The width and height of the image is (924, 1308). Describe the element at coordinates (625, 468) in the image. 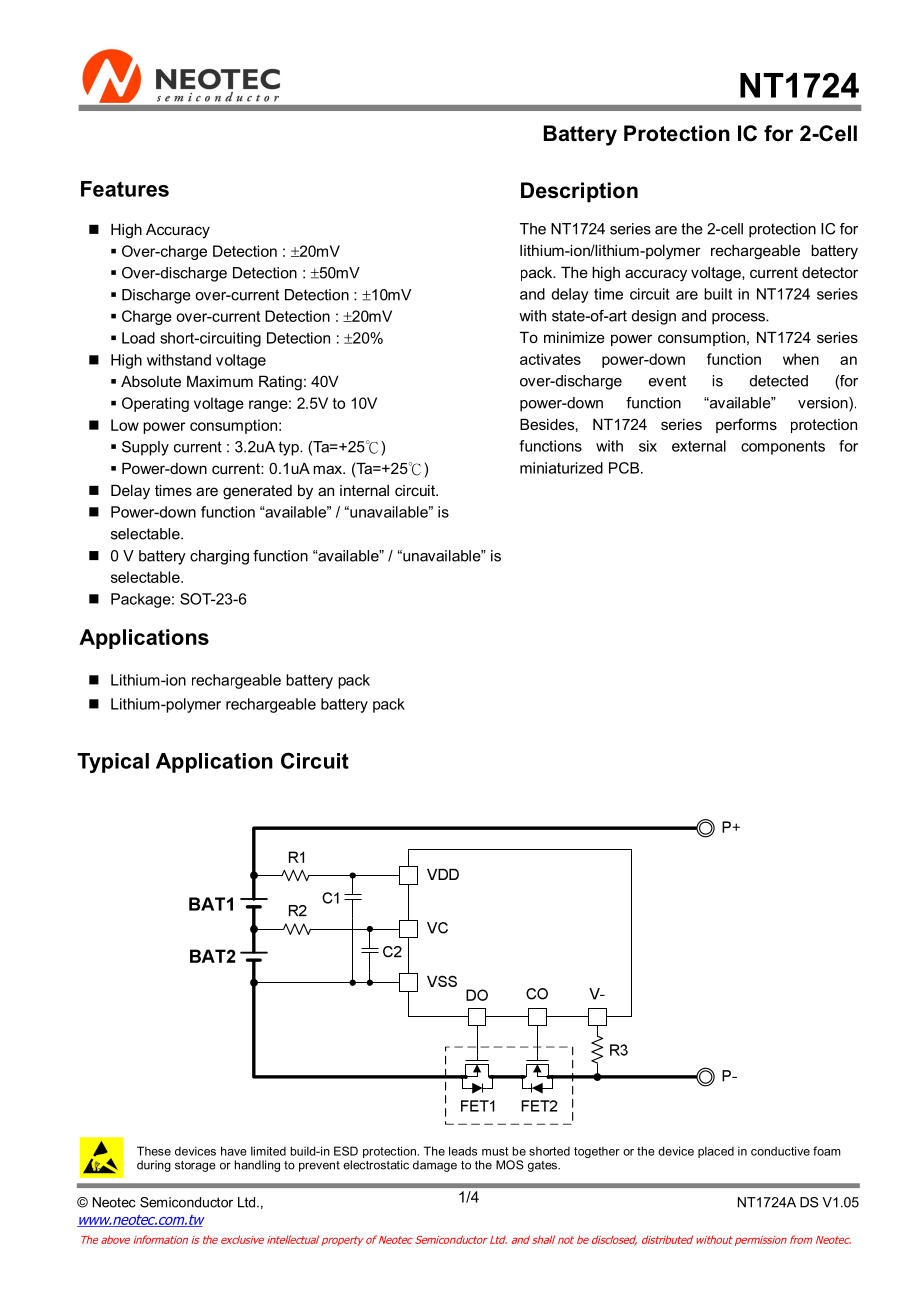

I see `PCB` at that location.
